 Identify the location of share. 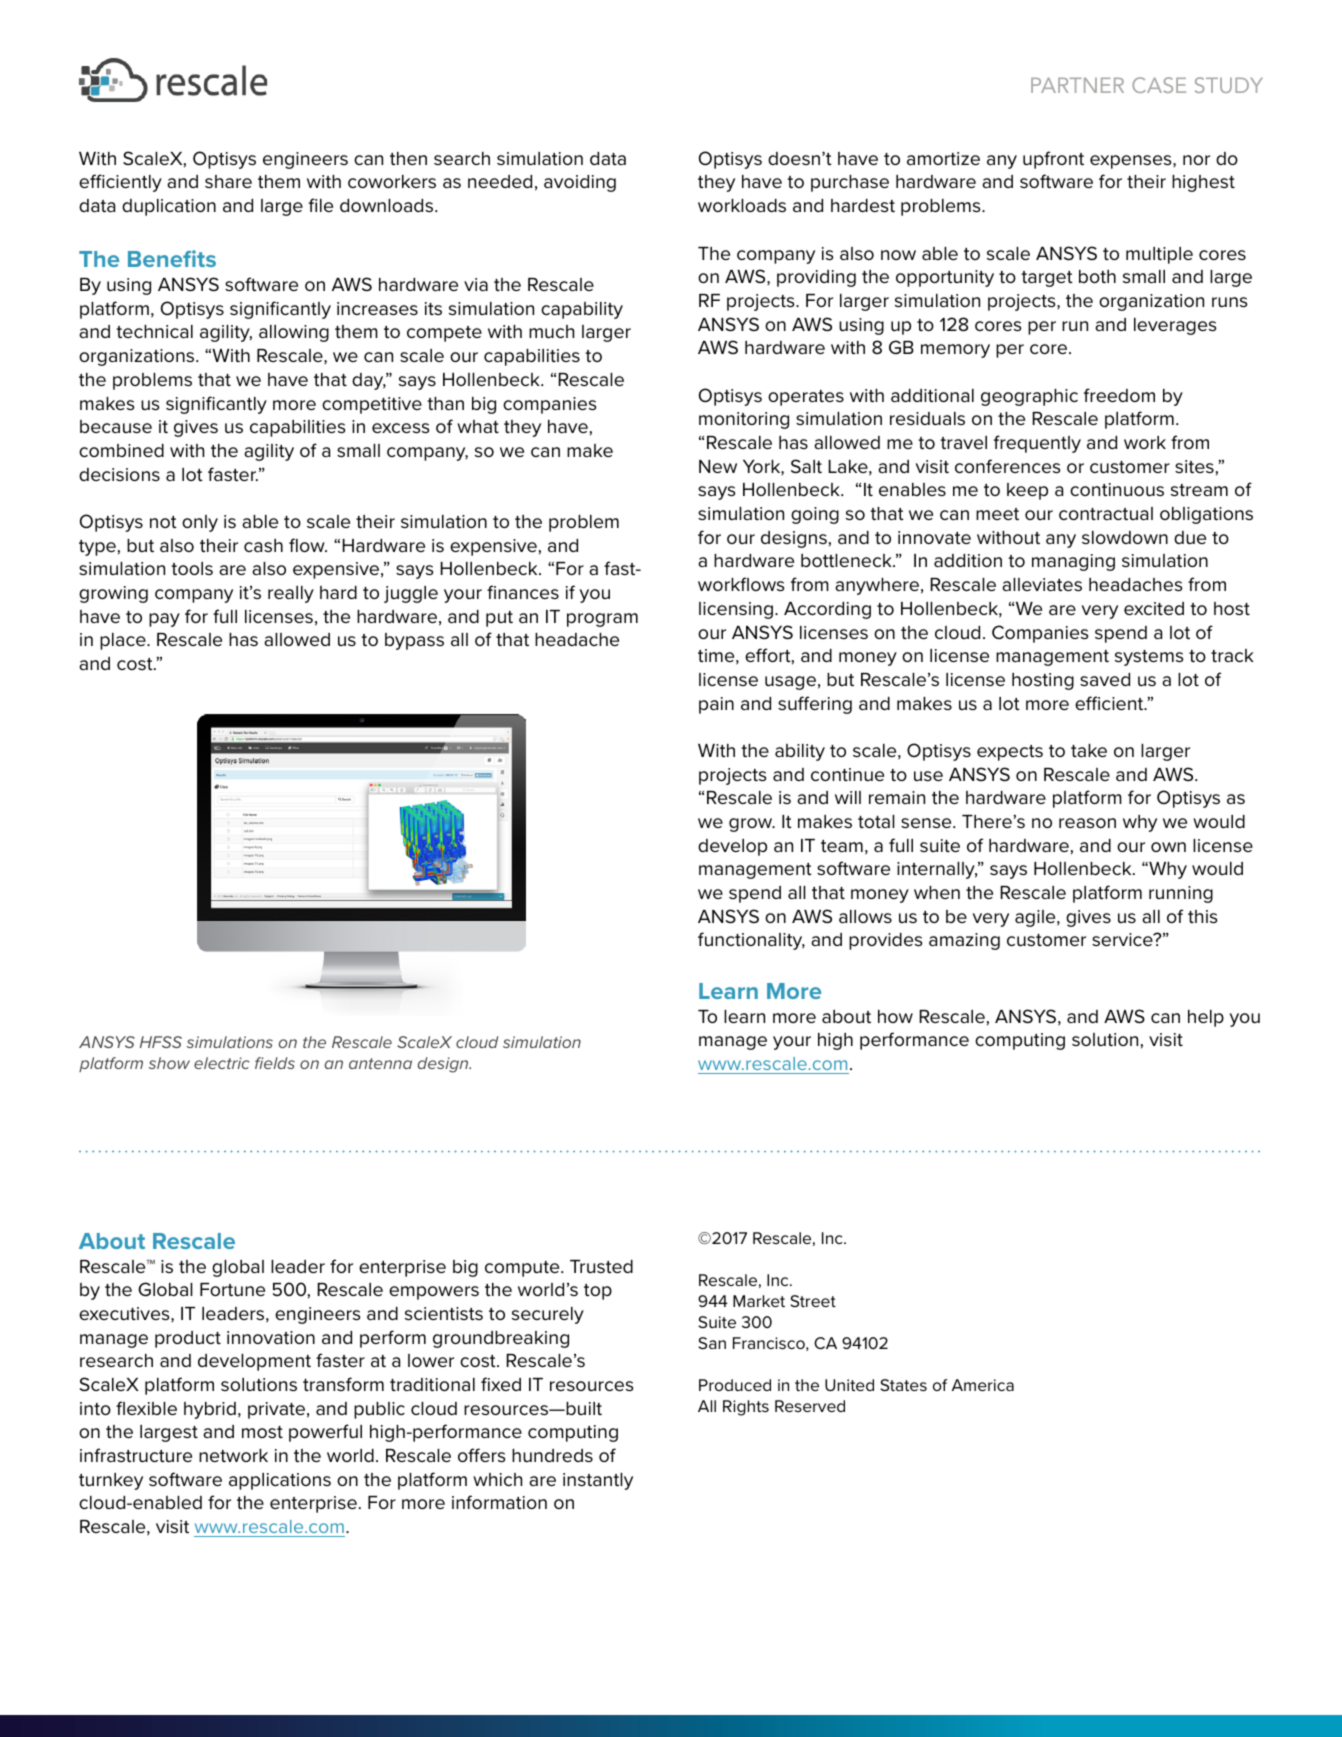
(228, 181).
